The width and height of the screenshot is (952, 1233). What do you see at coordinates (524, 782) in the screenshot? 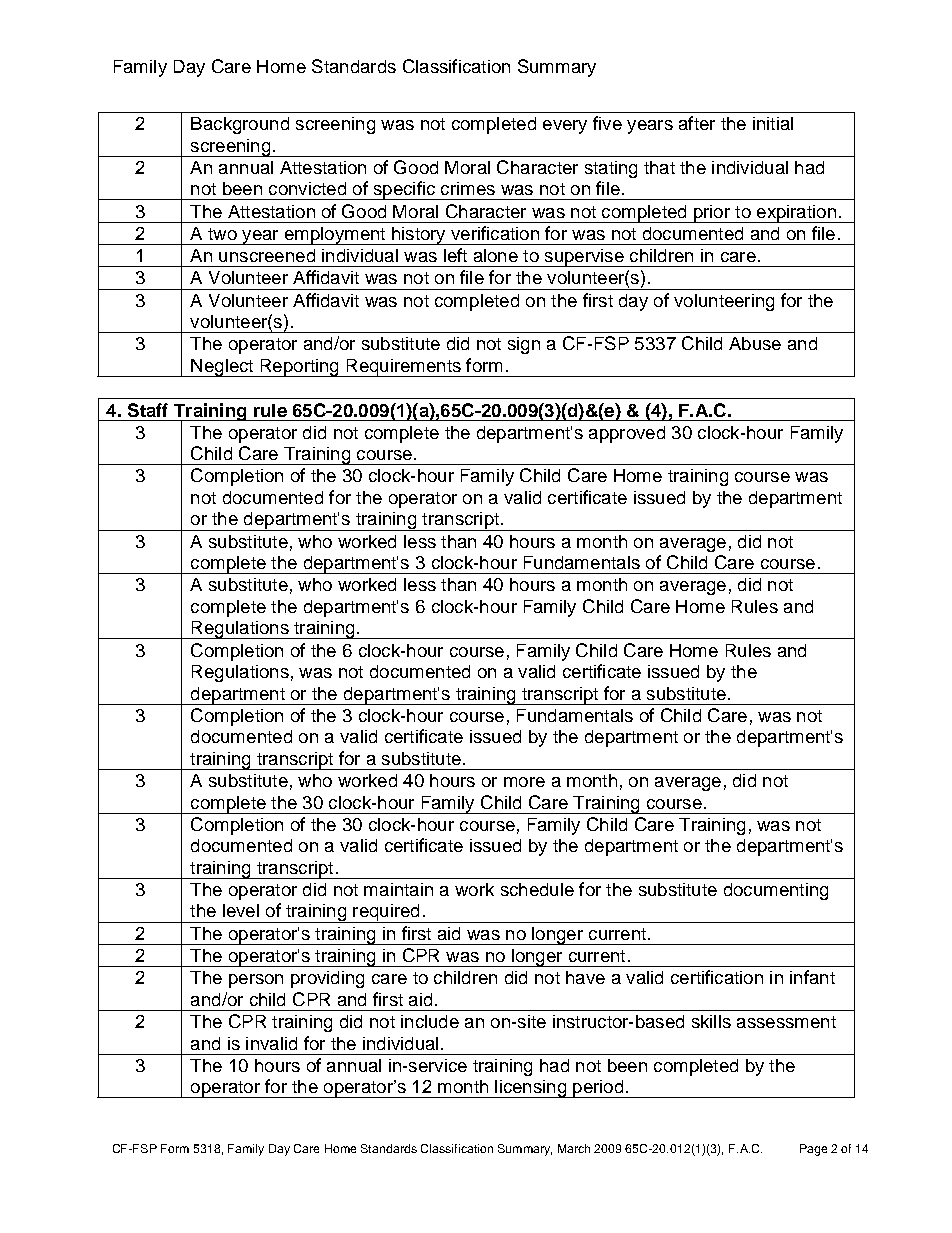
I see `more` at bounding box center [524, 782].
